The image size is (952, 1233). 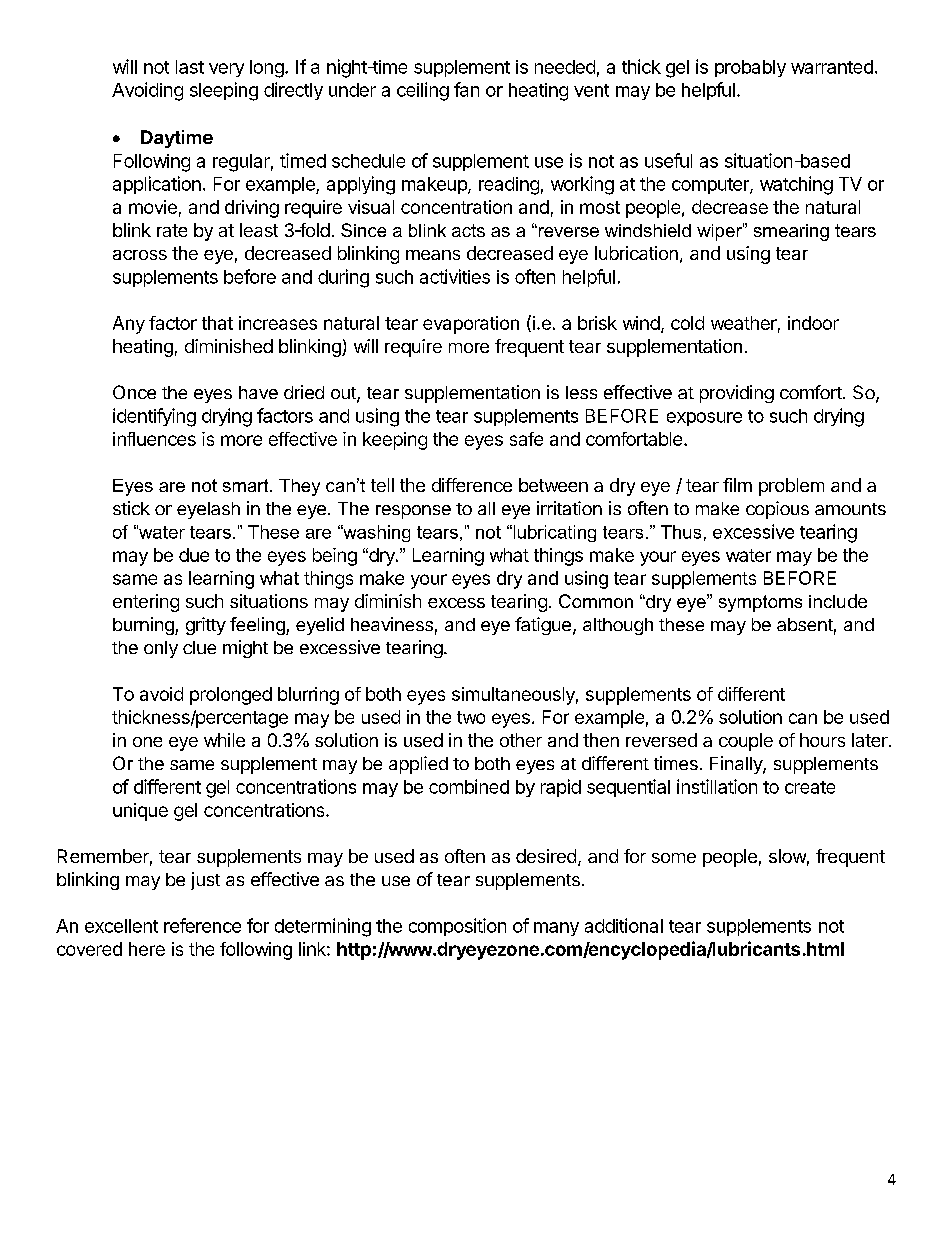 What do you see at coordinates (466, 89) in the image?
I see `fan` at bounding box center [466, 89].
